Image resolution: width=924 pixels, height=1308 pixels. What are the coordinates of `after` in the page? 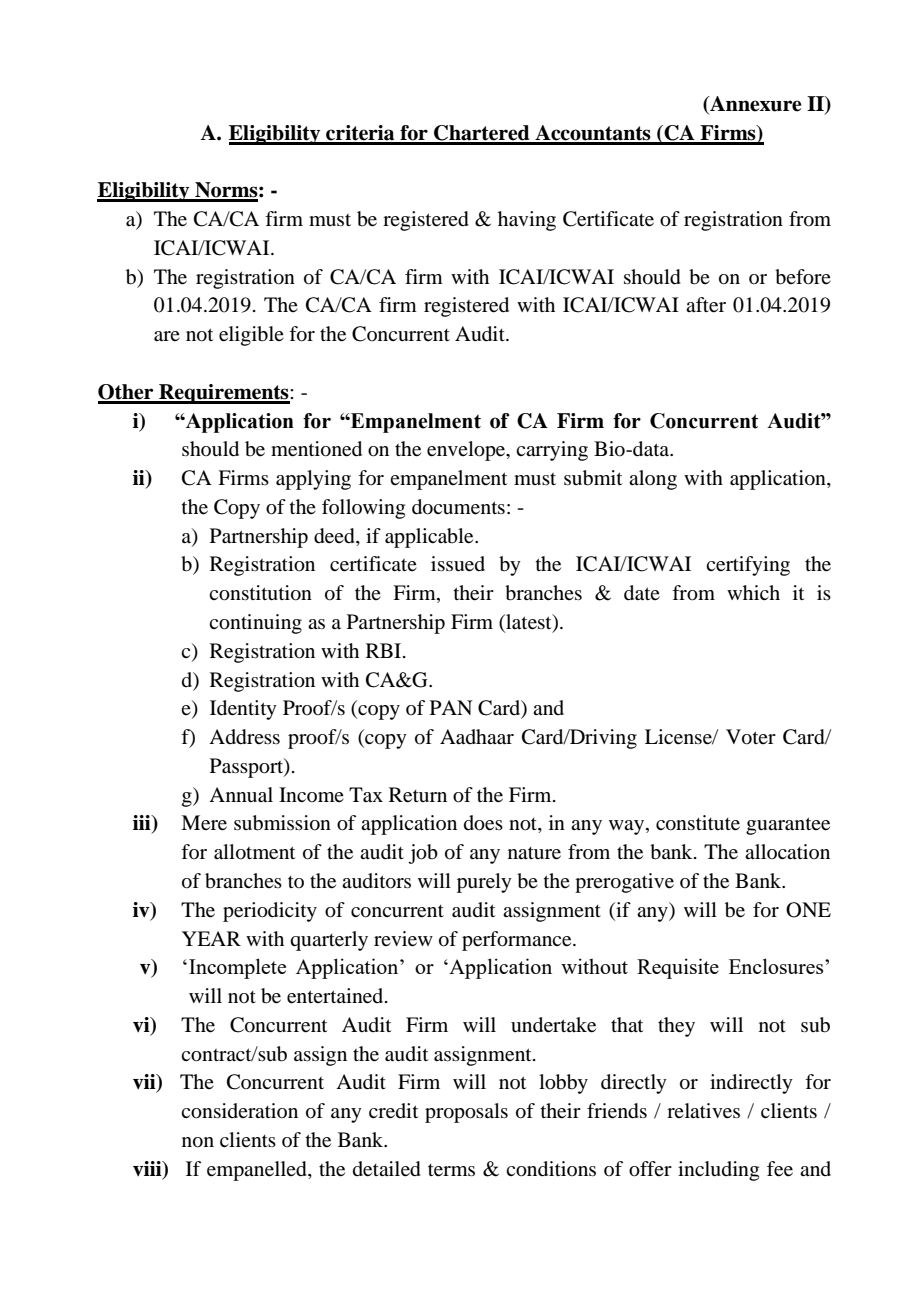 It's located at (706, 305).
